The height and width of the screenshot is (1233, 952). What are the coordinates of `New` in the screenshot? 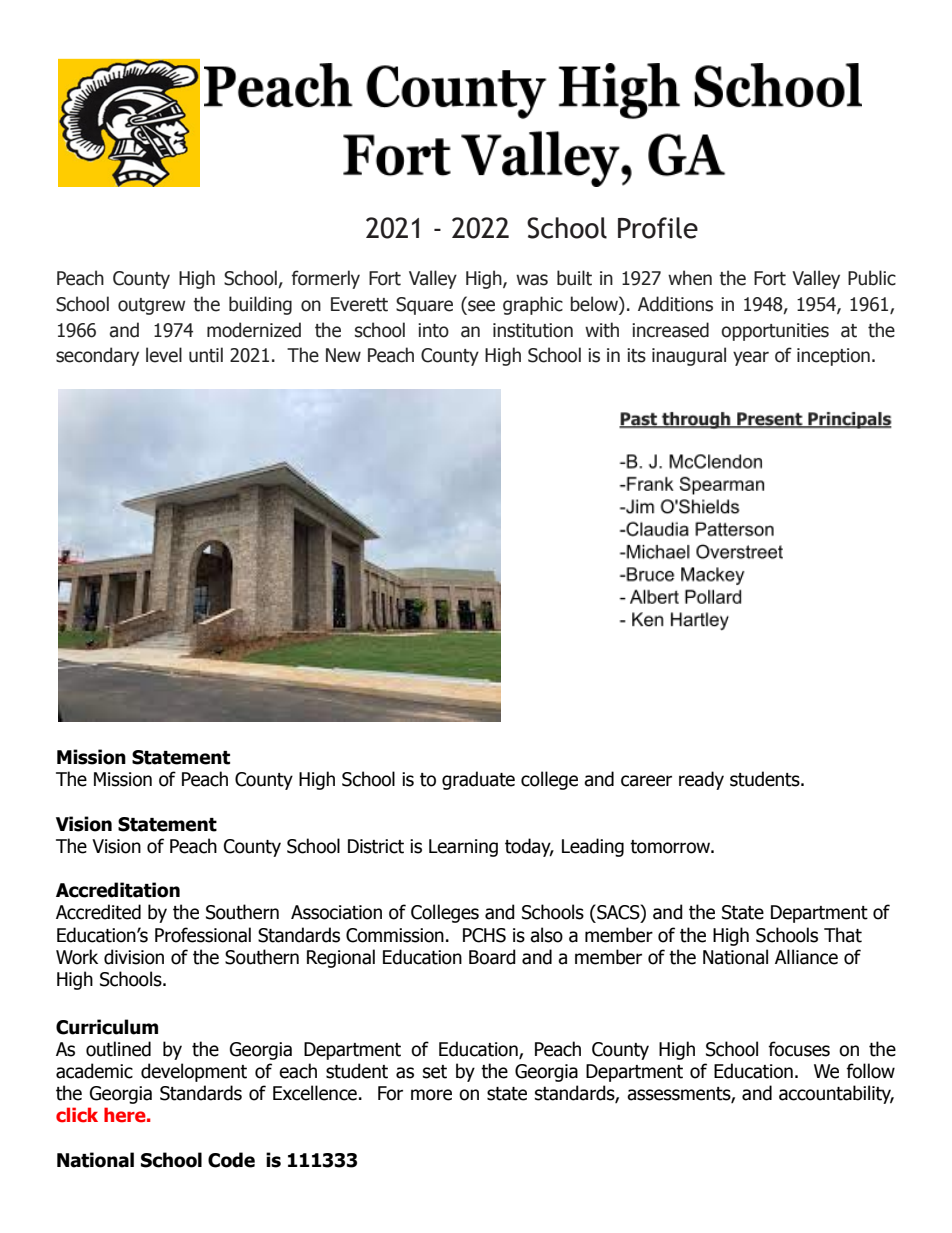 It's located at (343, 355).
